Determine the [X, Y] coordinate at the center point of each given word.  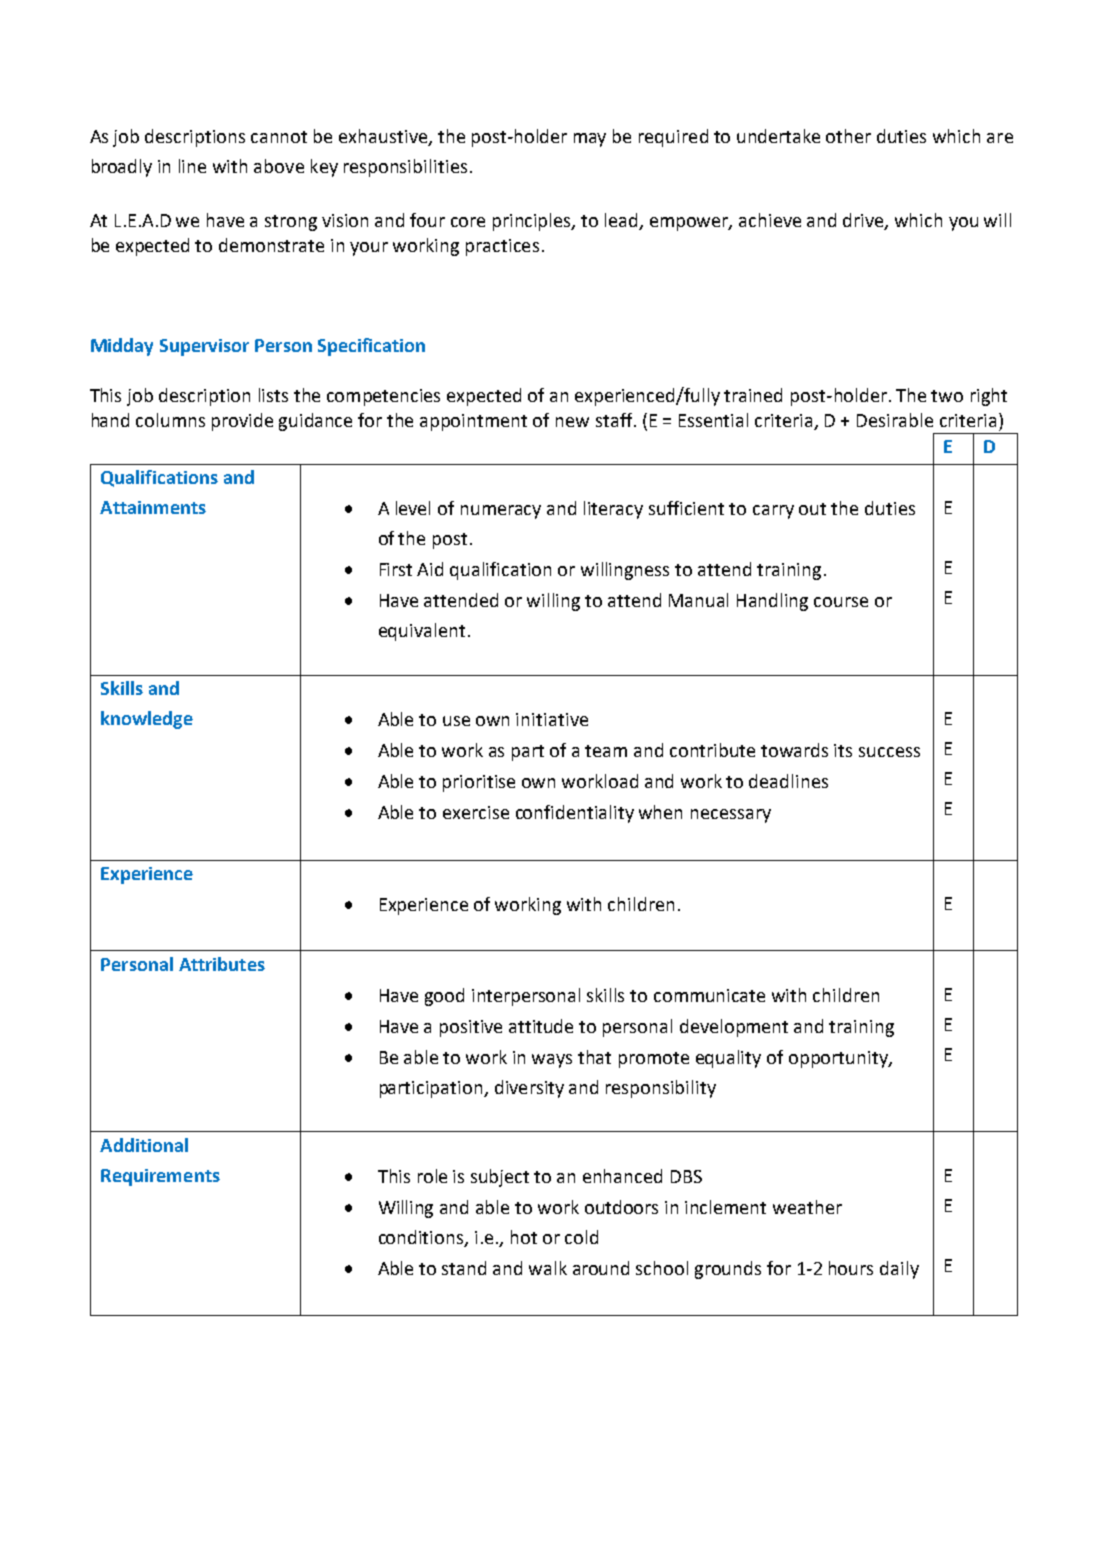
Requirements [160, 1177]
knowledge [147, 720]
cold [581, 1237]
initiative [552, 719]
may [590, 140]
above [279, 166]
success [889, 752]
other [848, 136]
